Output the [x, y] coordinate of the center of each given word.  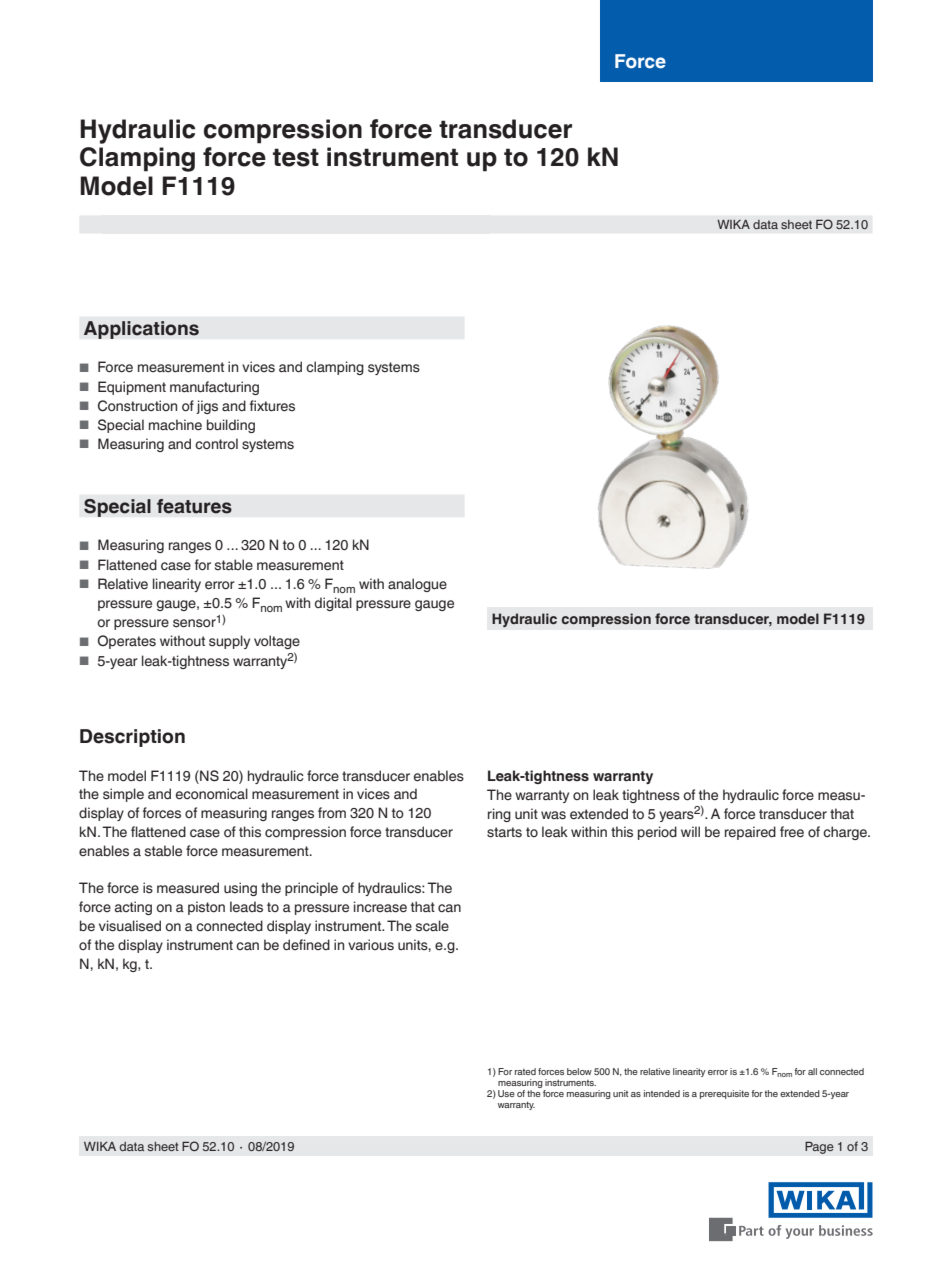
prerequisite [724, 1094]
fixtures [272, 406]
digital [333, 604]
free [792, 832]
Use [506, 1093]
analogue [417, 585]
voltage [277, 642]
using [240, 889]
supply [229, 642]
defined [306, 944]
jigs [207, 407]
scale [432, 926]
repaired [750, 833]
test [296, 157]
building [231, 426]
